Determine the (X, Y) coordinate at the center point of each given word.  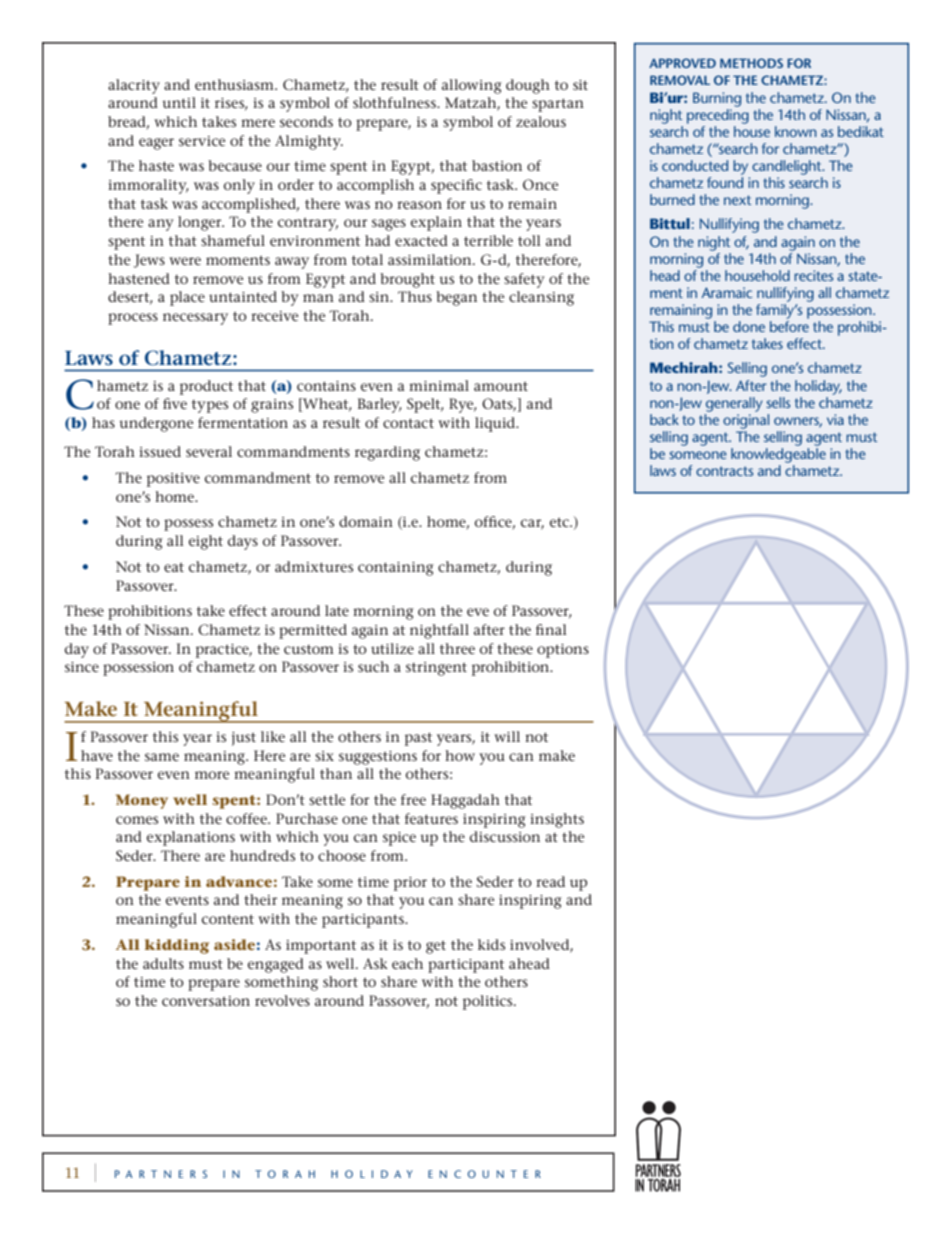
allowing (472, 86)
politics (489, 1002)
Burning (717, 99)
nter (519, 1174)
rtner (167, 1174)
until (179, 102)
